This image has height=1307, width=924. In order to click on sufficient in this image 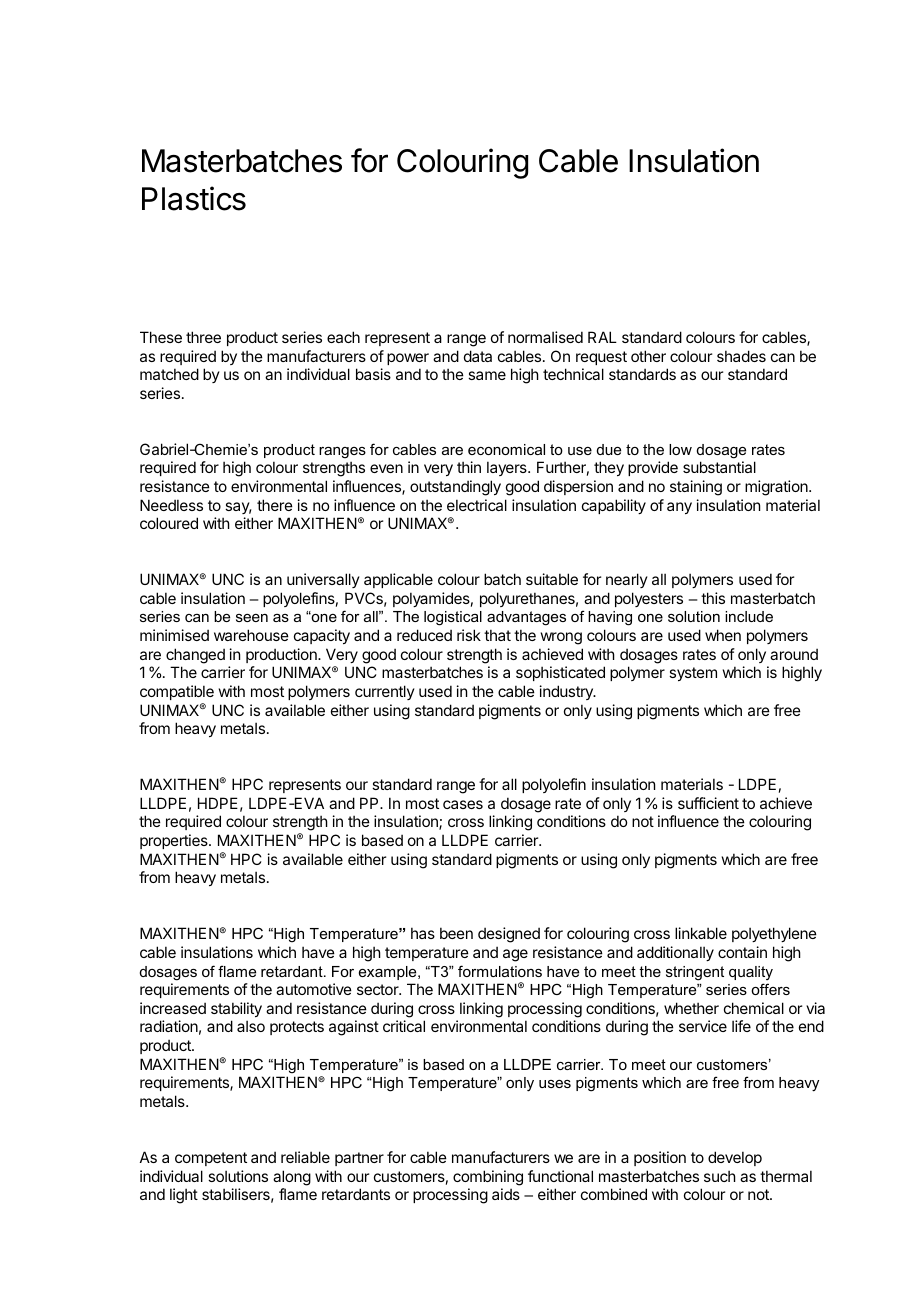, I will do `click(708, 803)`.
